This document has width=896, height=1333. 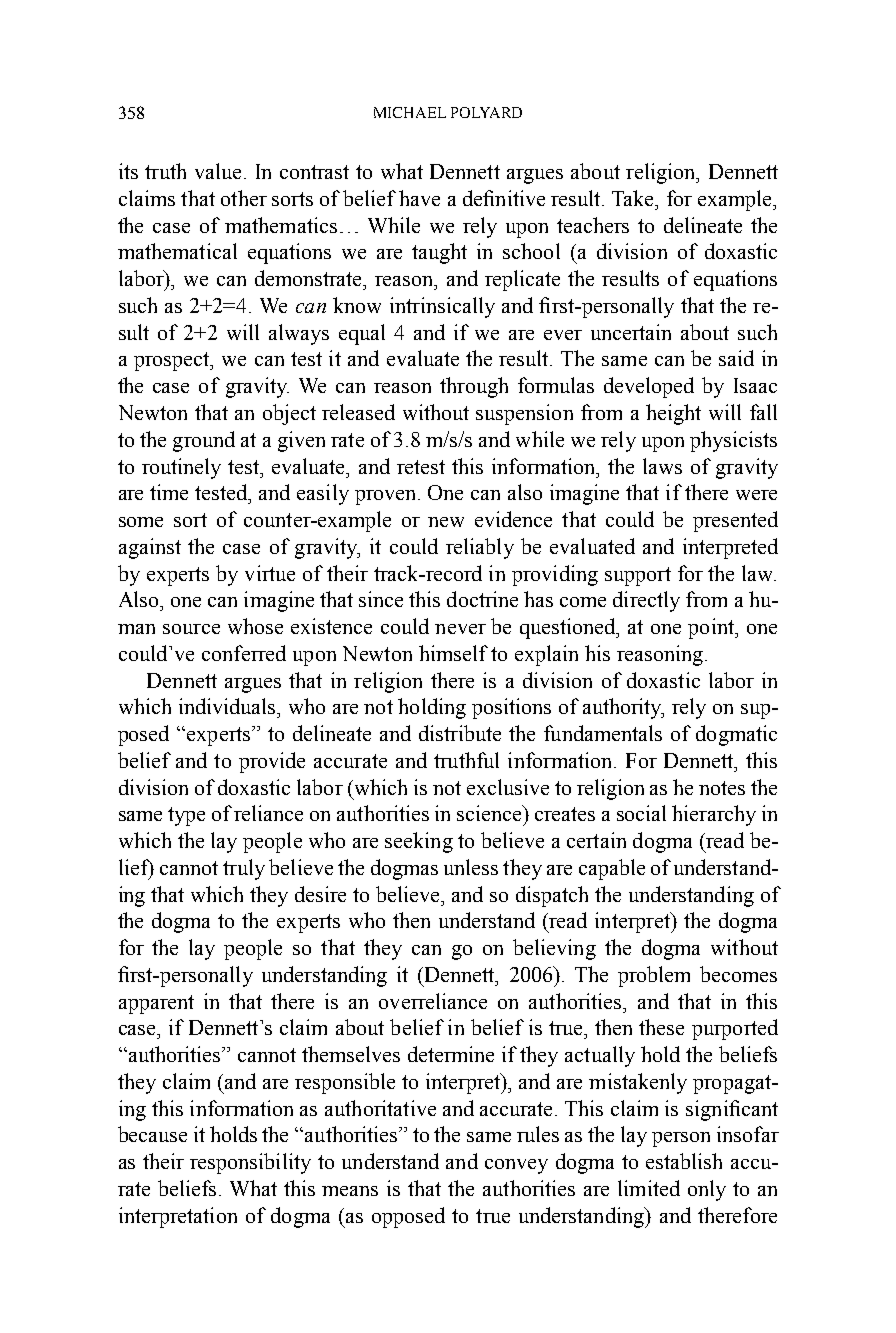 What do you see at coordinates (387, 497) in the document?
I see `proven` at bounding box center [387, 497].
